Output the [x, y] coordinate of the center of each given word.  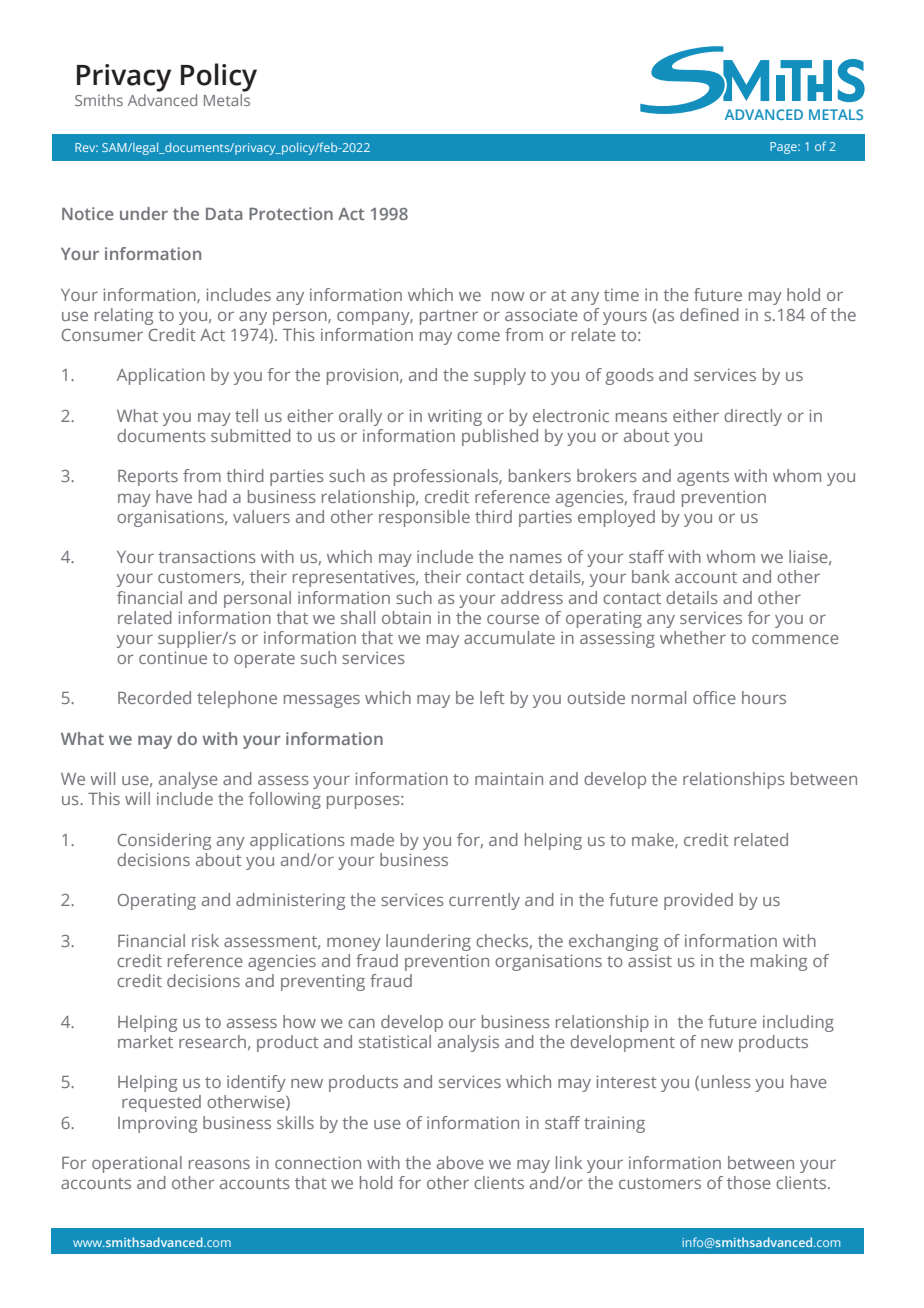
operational [137, 1164]
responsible [424, 518]
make [654, 840]
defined [709, 314]
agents [703, 478]
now [508, 296]
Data [224, 214]
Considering [164, 841]
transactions [207, 556]
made [372, 839]
